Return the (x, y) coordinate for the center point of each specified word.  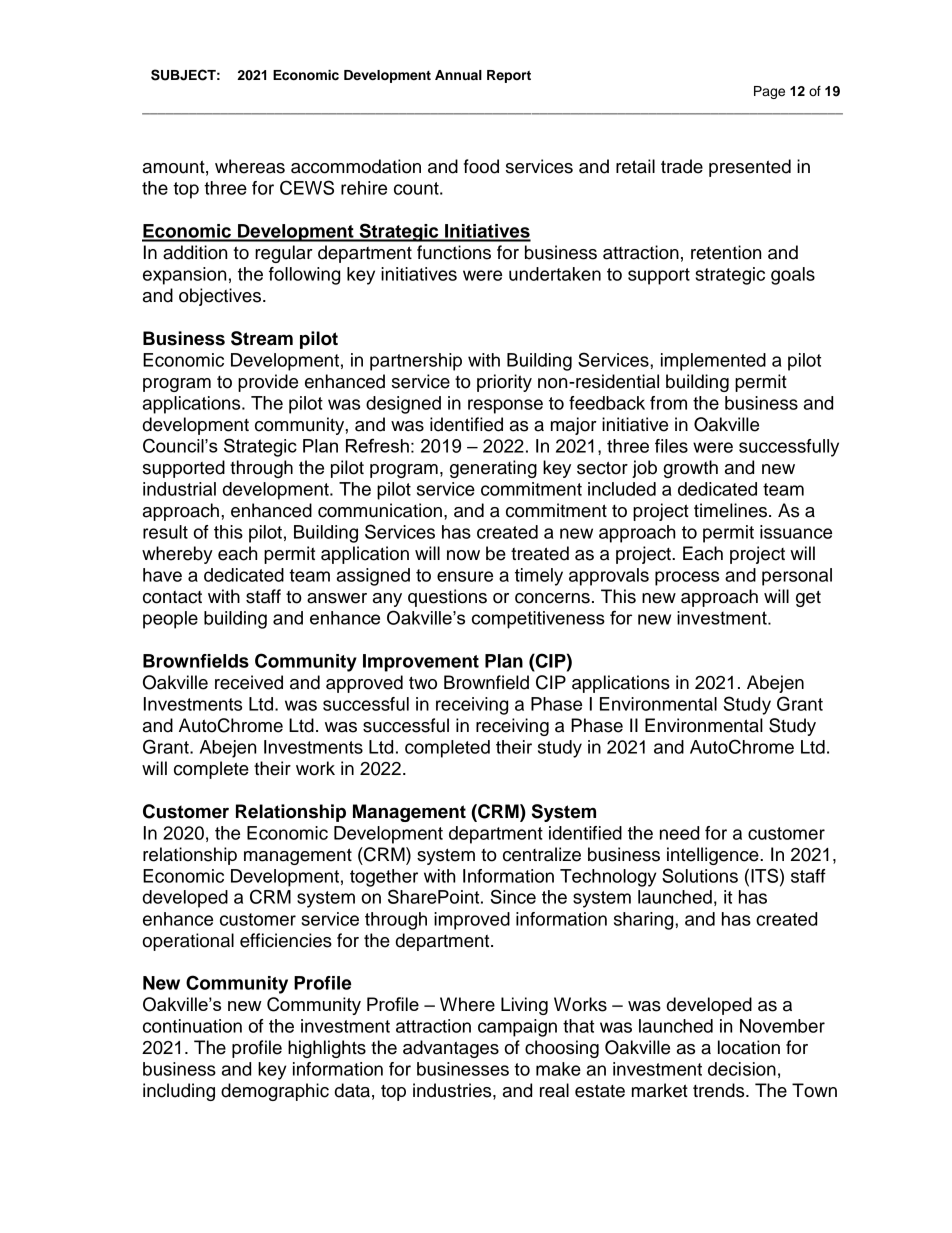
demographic (275, 1092)
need (679, 833)
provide (268, 383)
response (505, 406)
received (249, 682)
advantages (451, 1049)
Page (769, 92)
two (423, 683)
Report (509, 76)
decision (742, 1069)
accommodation (356, 166)
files (671, 446)
